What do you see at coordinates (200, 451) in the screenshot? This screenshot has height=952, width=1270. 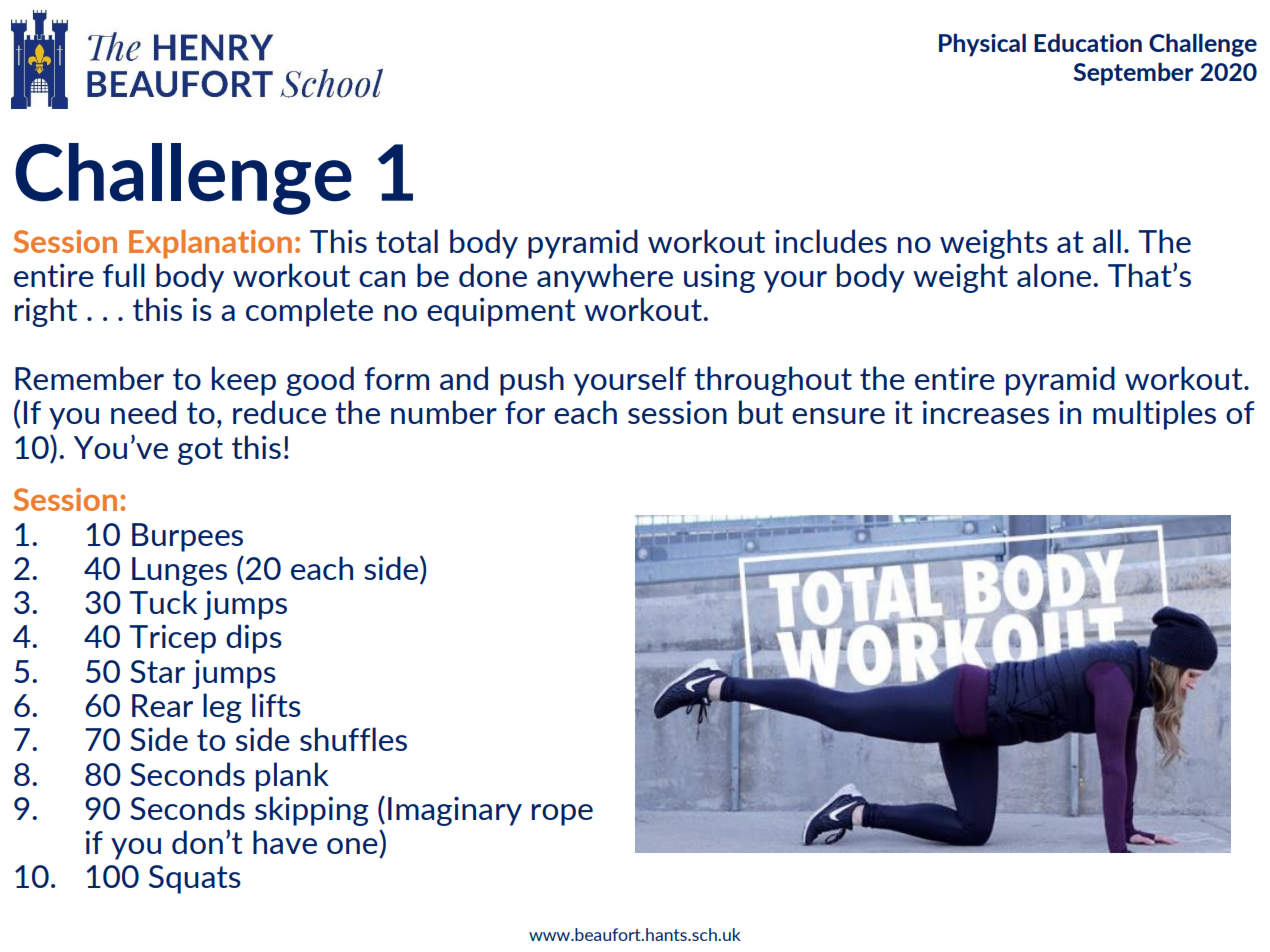 I see `got` at bounding box center [200, 451].
